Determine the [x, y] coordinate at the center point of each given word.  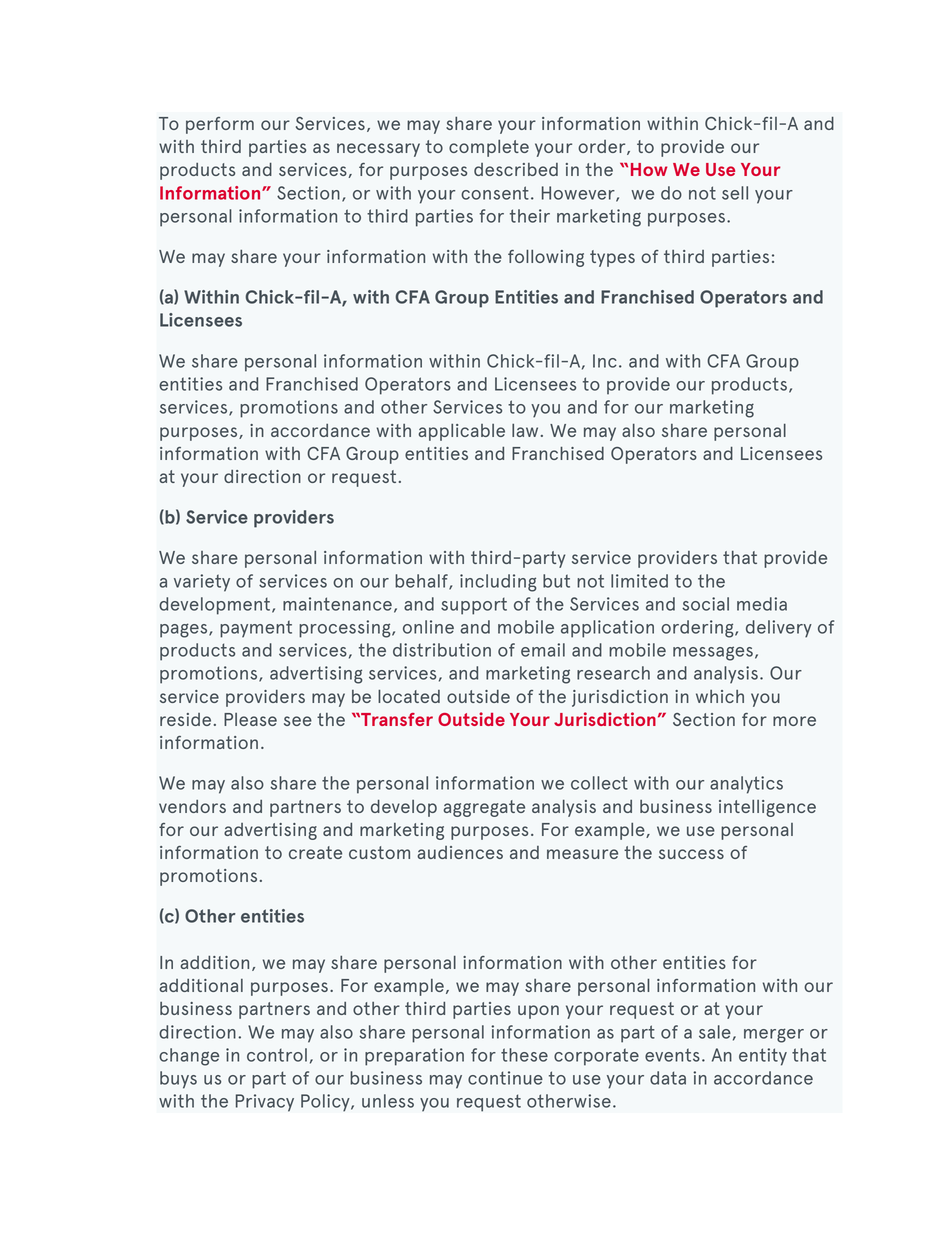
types [612, 258]
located [409, 696]
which [720, 696]
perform [220, 125]
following [546, 258]
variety [202, 583]
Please [250, 719]
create [315, 852]
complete [489, 148]
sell [735, 193]
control [277, 1055]
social [705, 604]
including [498, 583]
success [691, 854]
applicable [461, 432]
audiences [460, 852]
